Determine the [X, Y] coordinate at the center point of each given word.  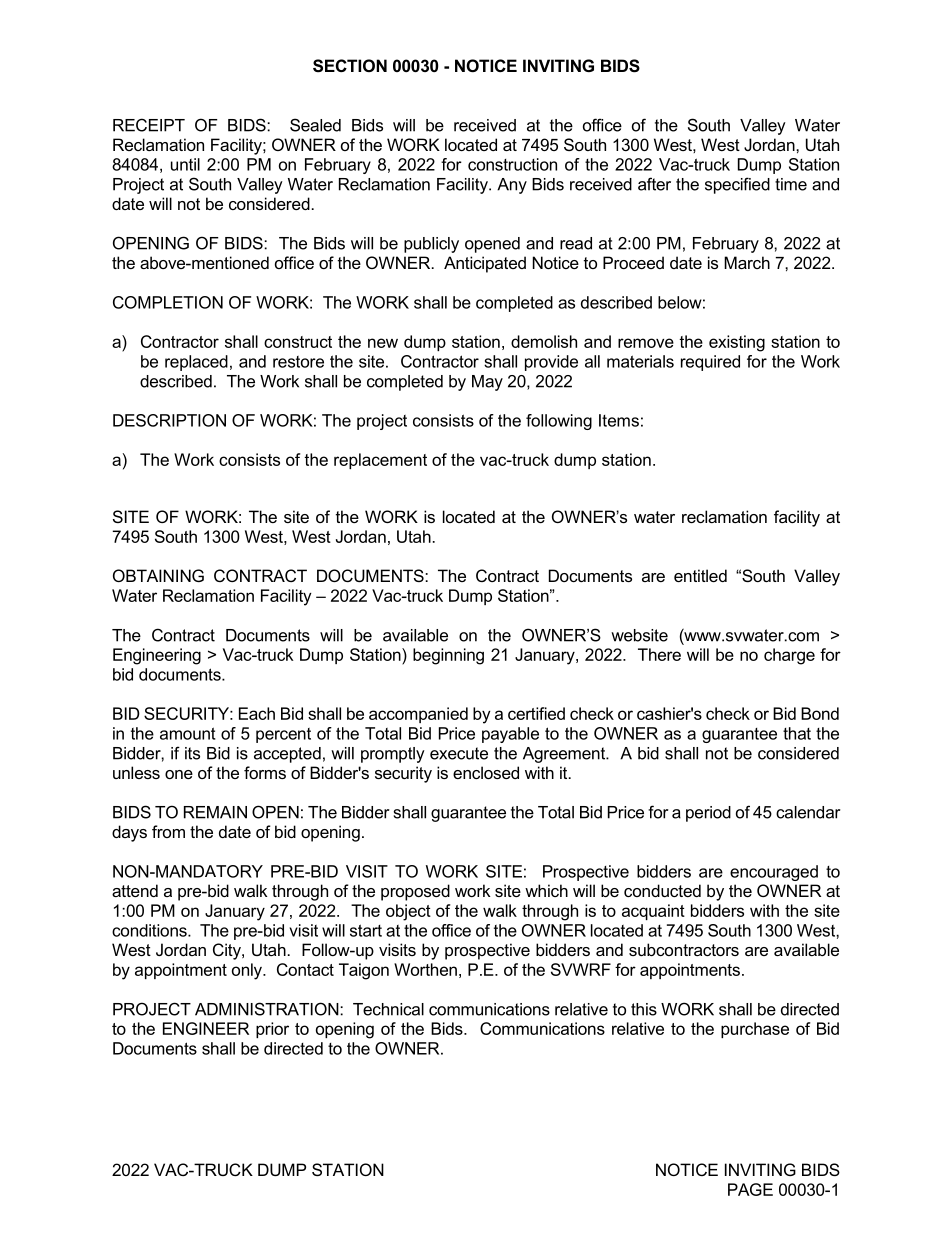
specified [737, 185]
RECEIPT [149, 125]
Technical [388, 1009]
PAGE [750, 1189]
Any [512, 186]
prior [272, 1030]
